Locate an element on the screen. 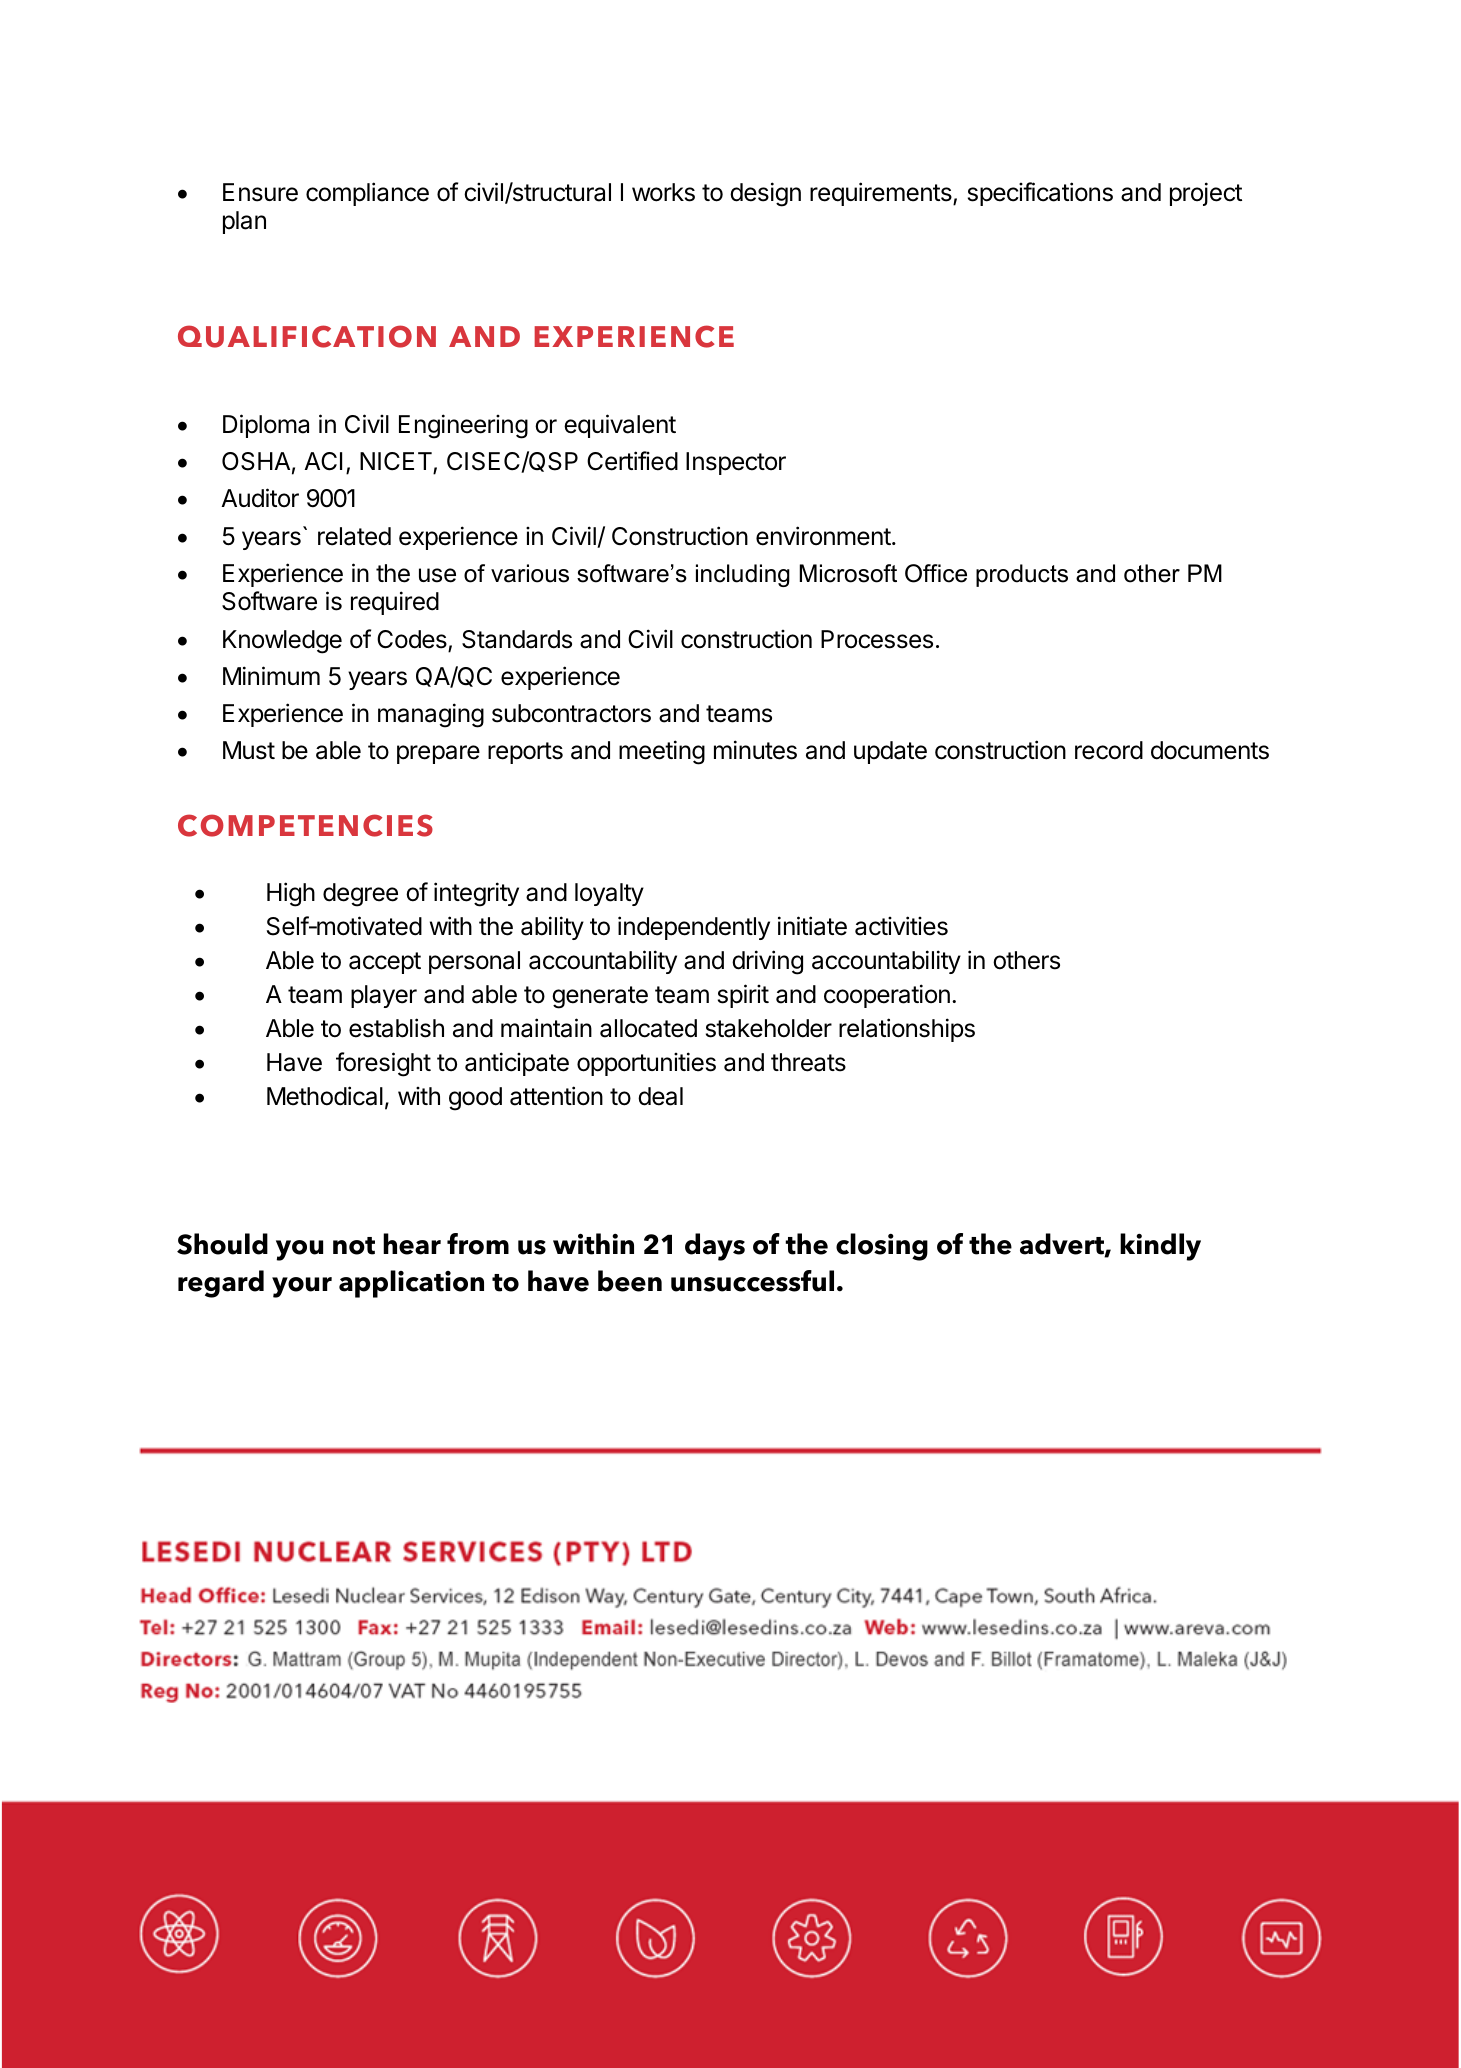 The image size is (1461, 2068). not is located at coordinates (354, 1246).
